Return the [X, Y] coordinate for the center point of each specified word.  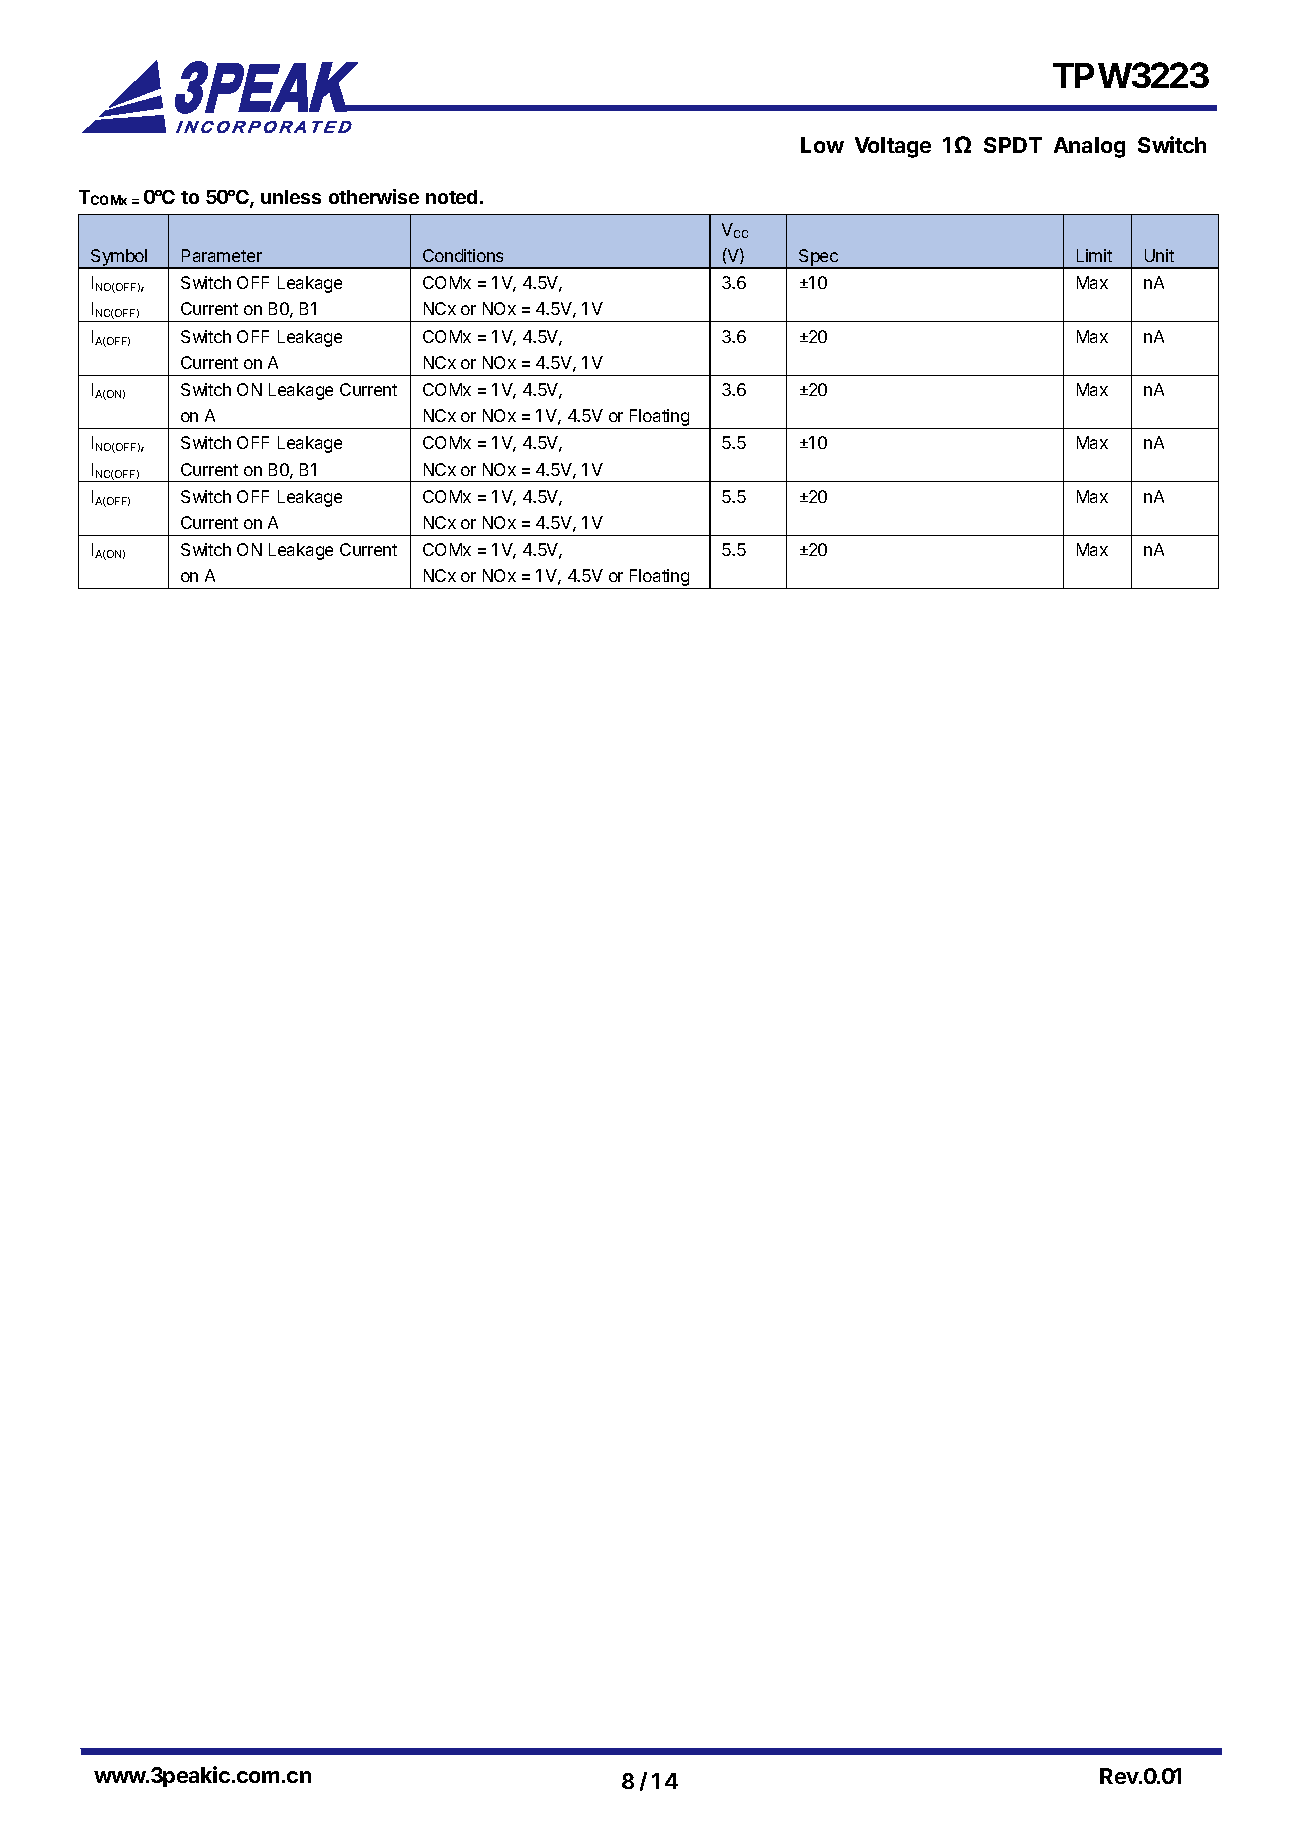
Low [822, 145]
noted [451, 197]
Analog [1089, 147]
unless [291, 197]
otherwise [374, 196]
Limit [1094, 255]
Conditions [463, 255]
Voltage [893, 147]
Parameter [222, 255]
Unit [1159, 255]
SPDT [1013, 145]
